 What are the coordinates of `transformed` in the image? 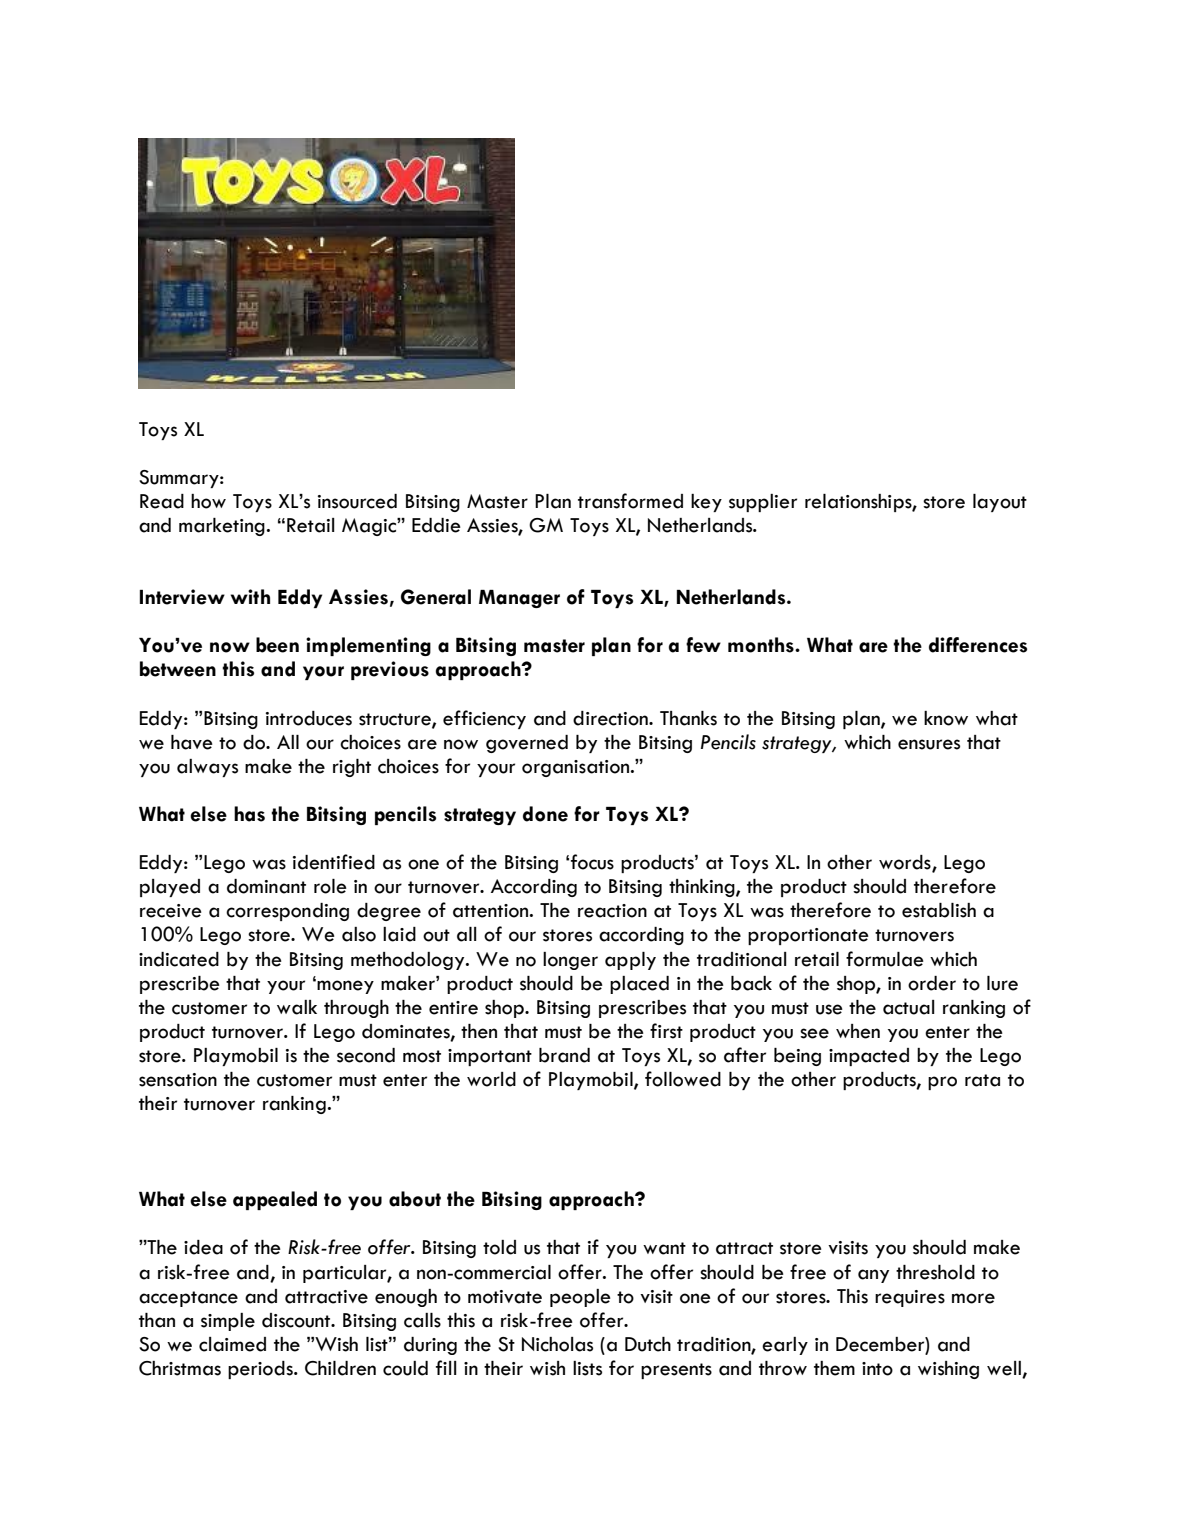 It's located at (630, 501).
